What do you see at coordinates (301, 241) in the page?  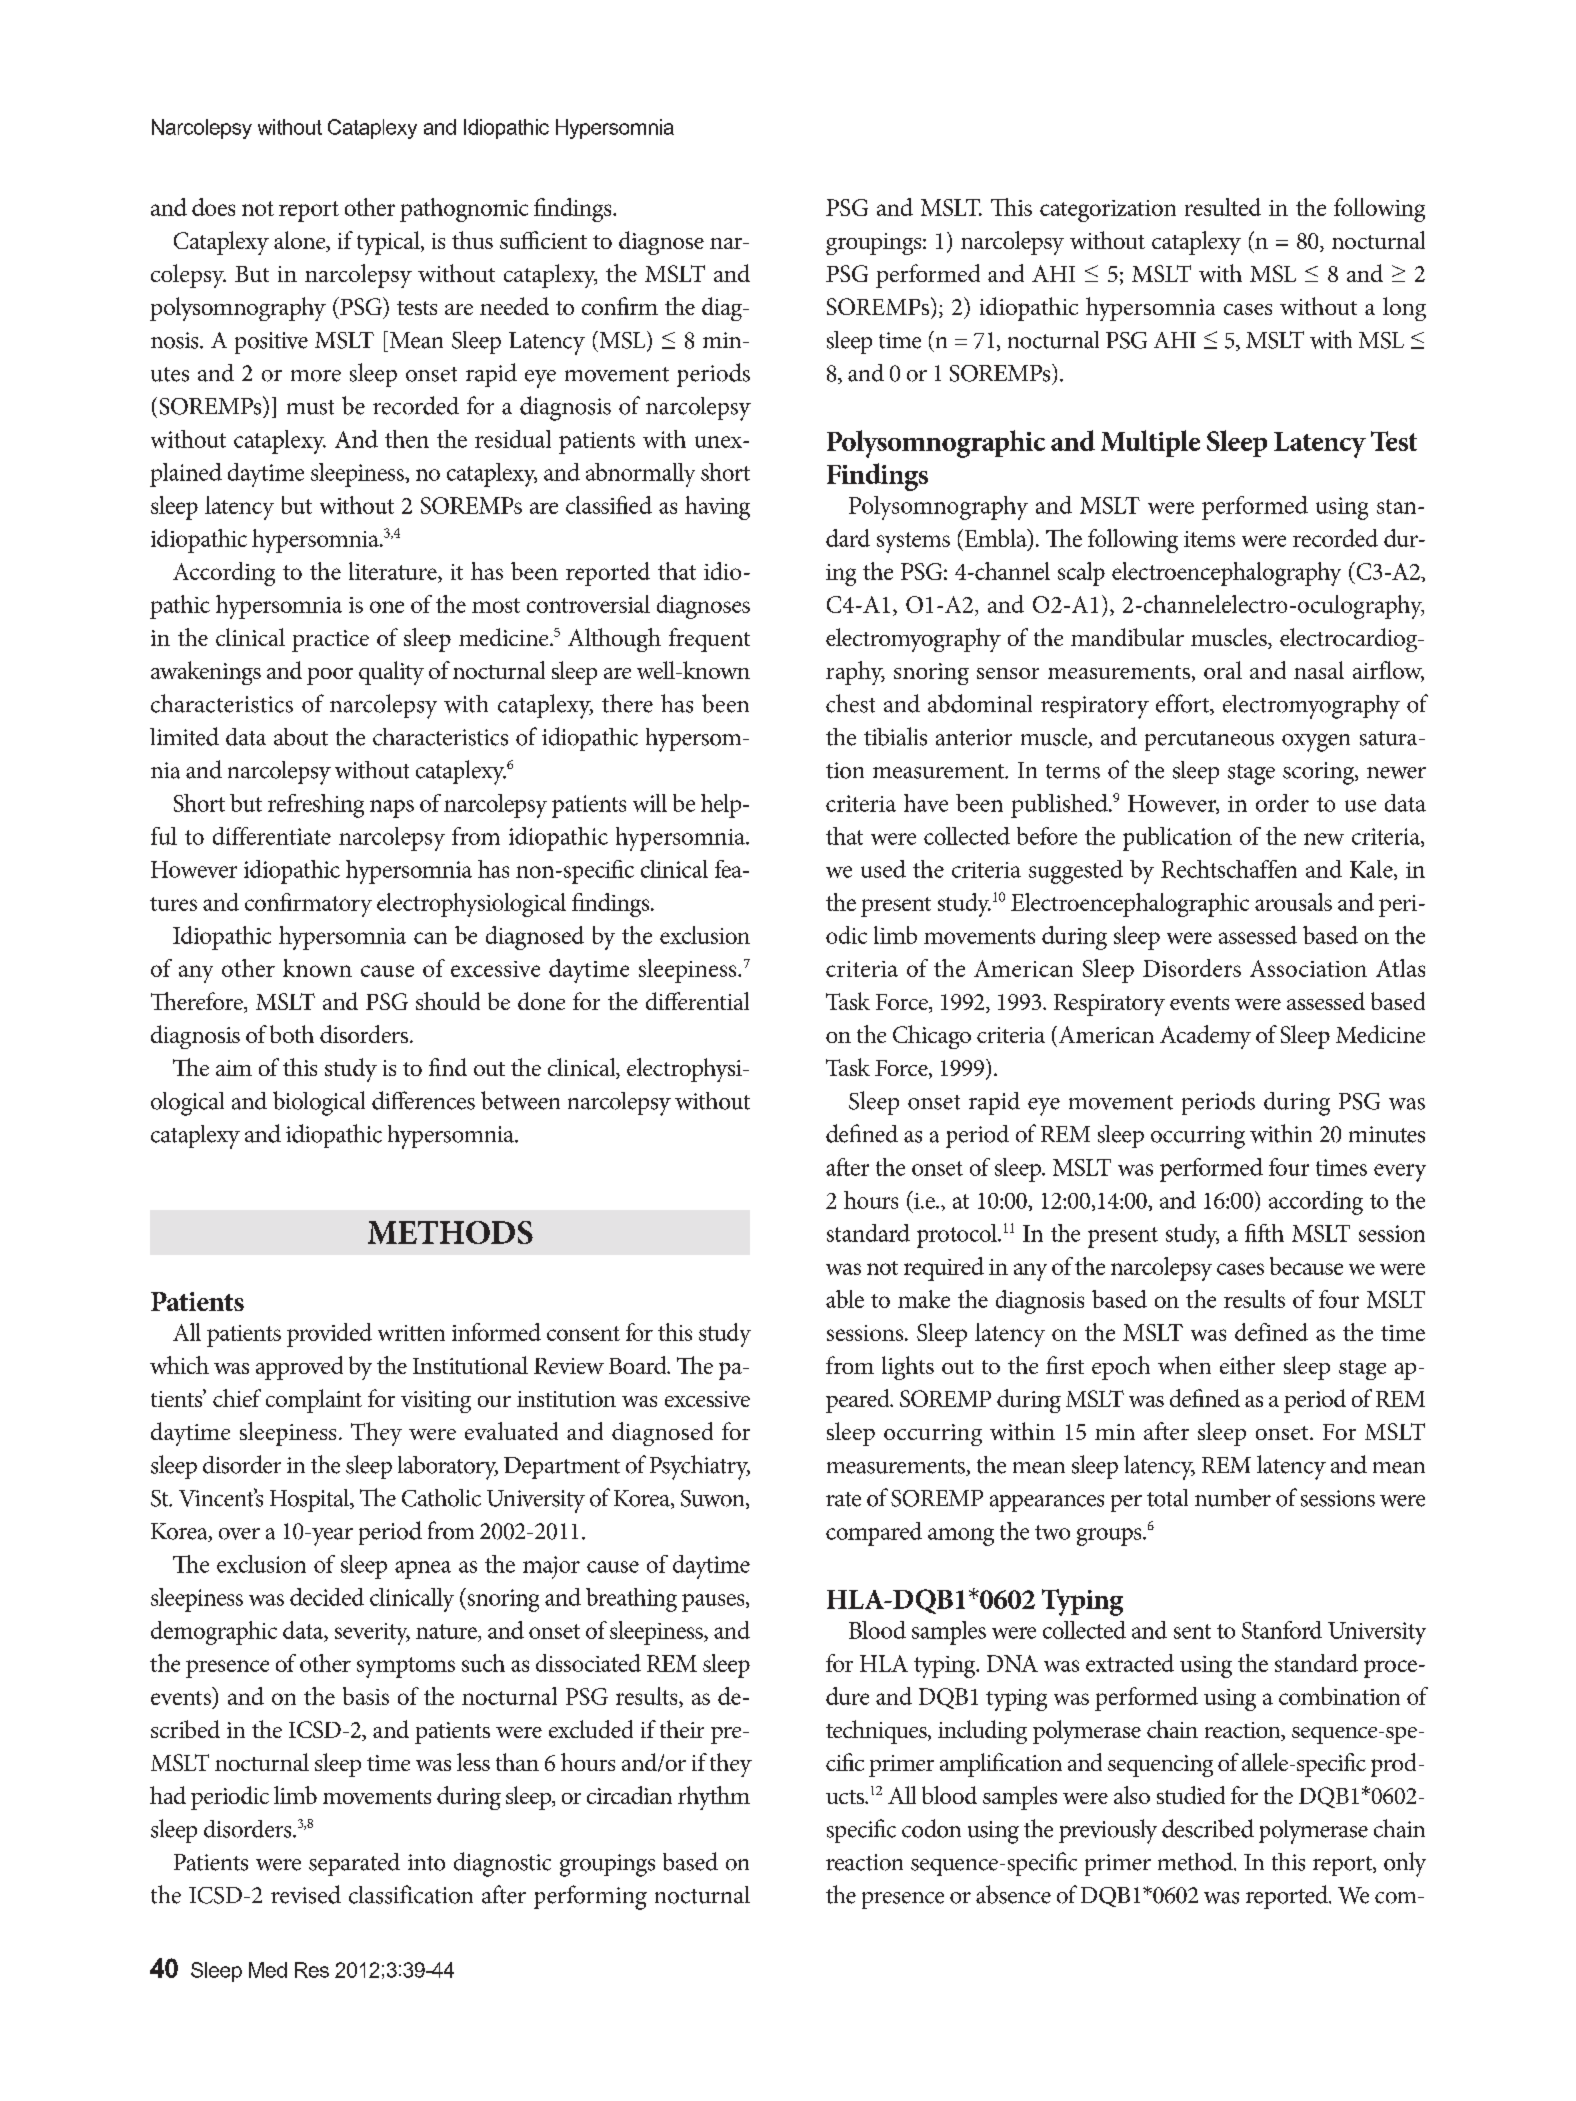 I see `alone` at bounding box center [301, 241].
